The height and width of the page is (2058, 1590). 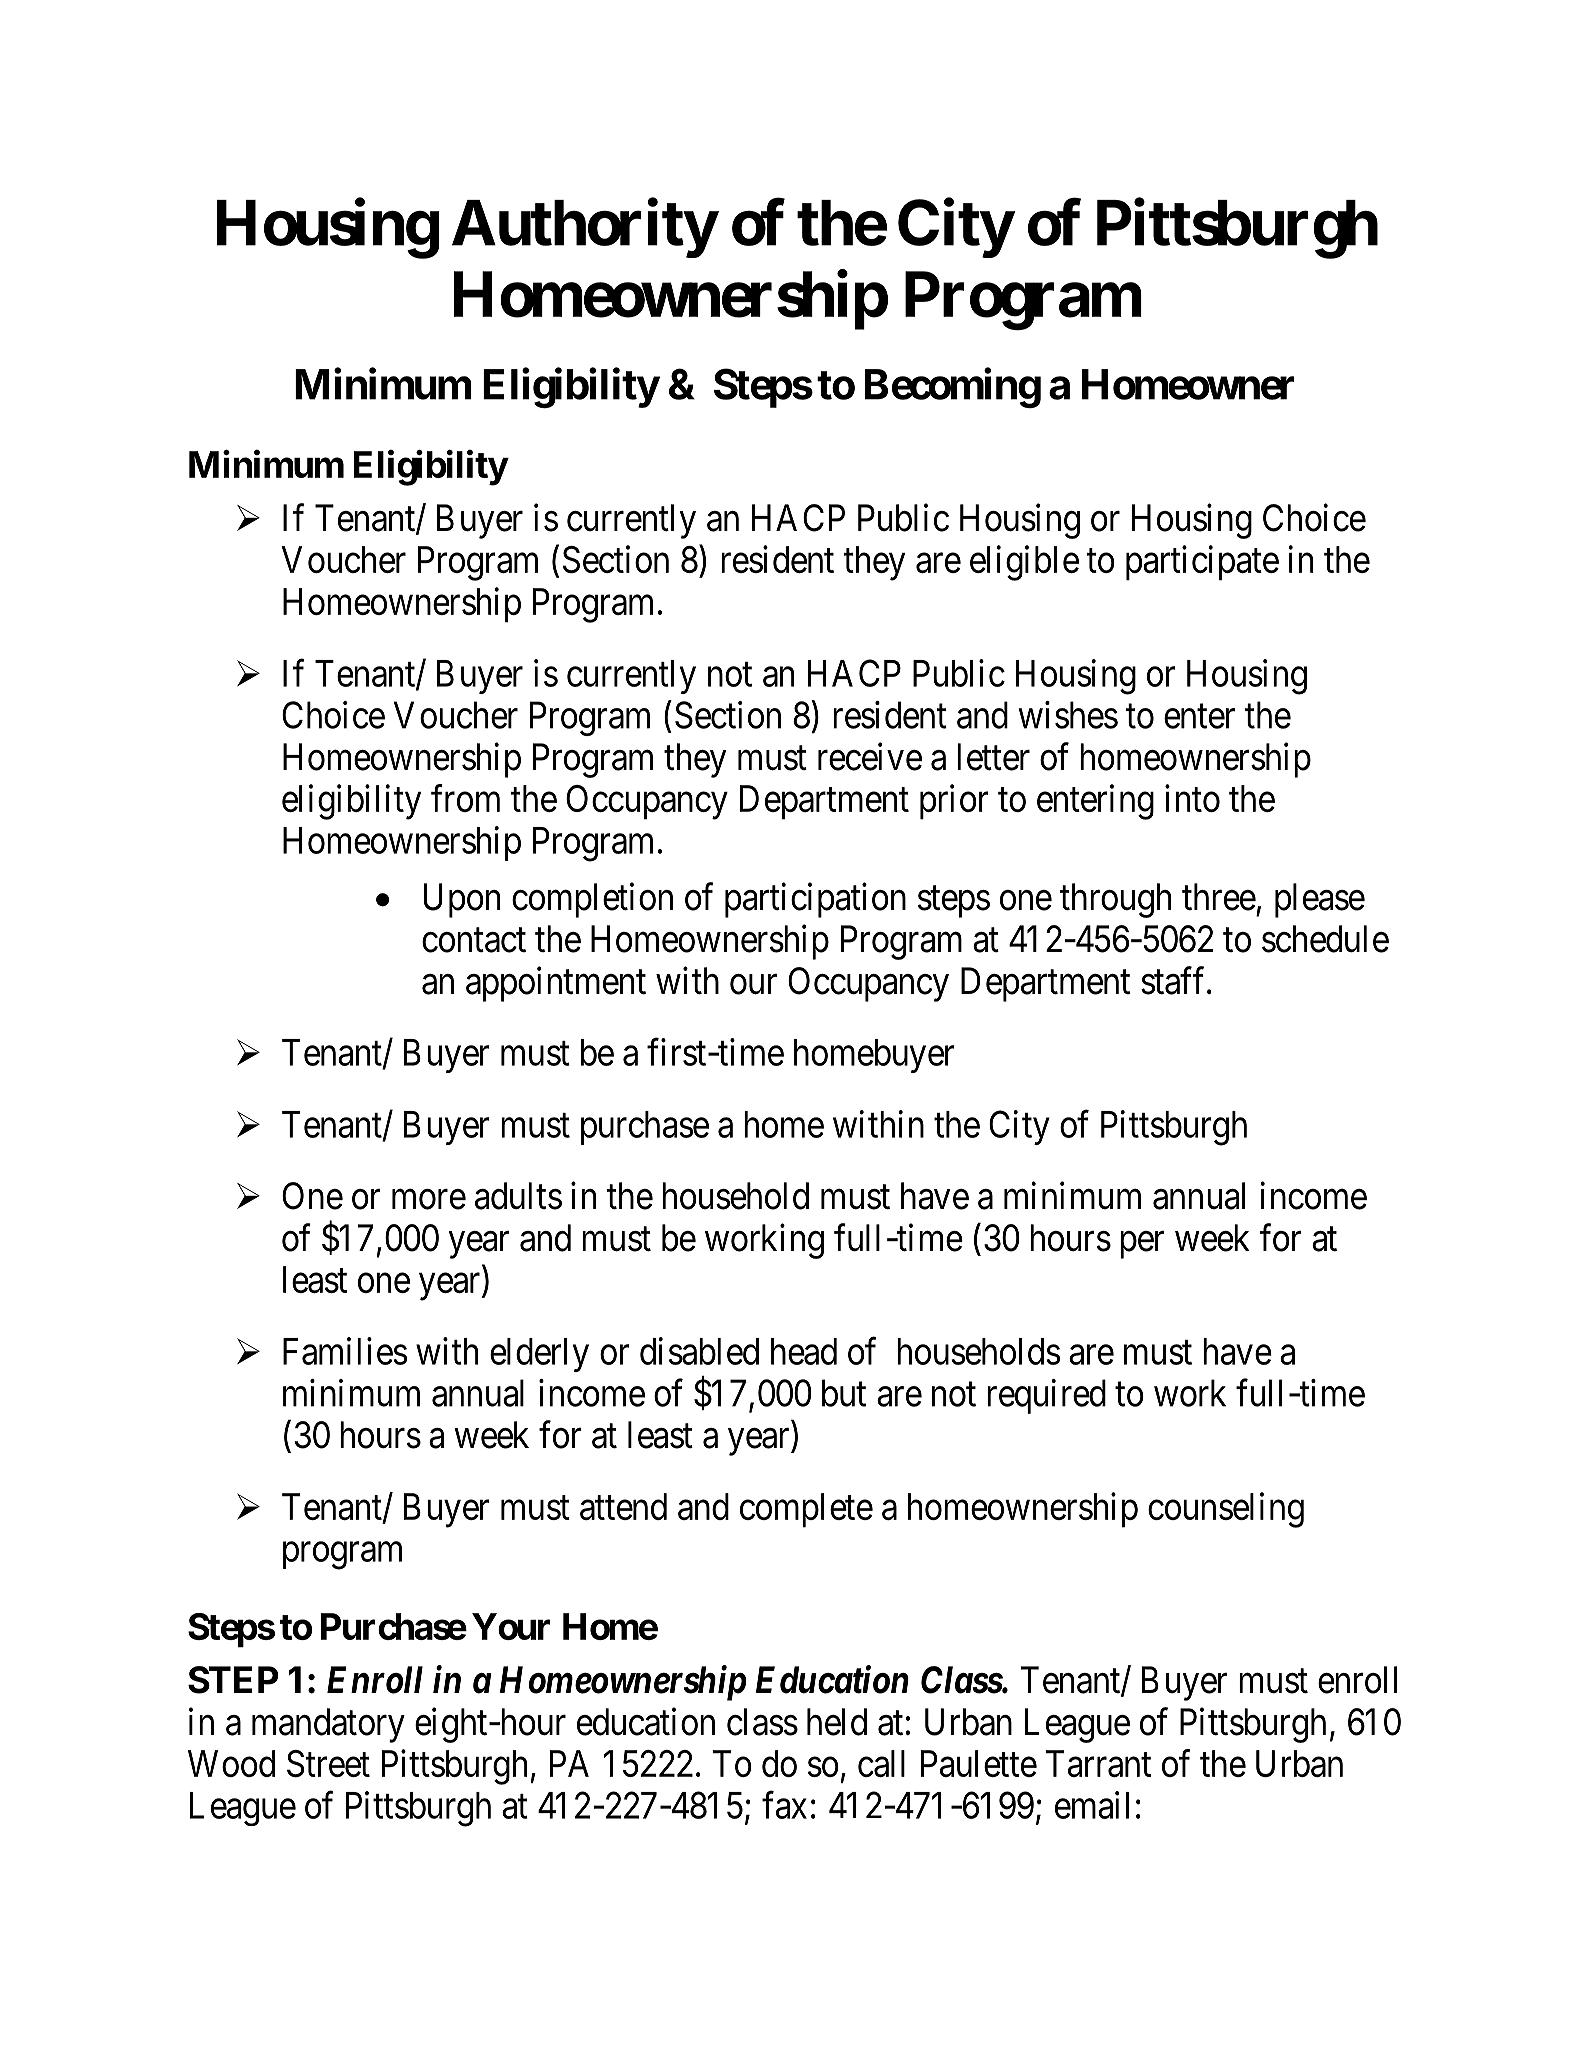 I want to click on Street, so click(x=328, y=1764).
